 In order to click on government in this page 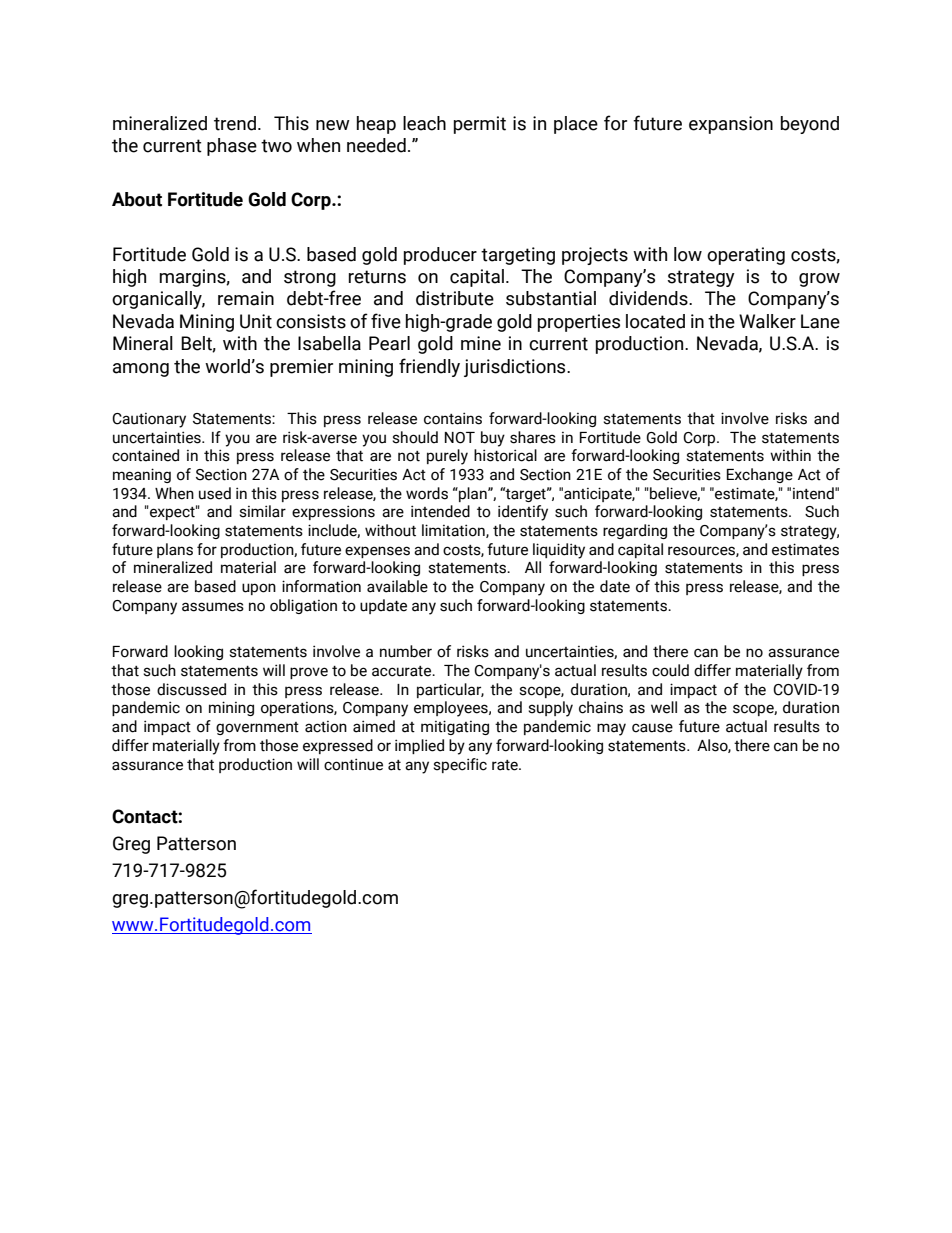, I will do `click(257, 728)`.
